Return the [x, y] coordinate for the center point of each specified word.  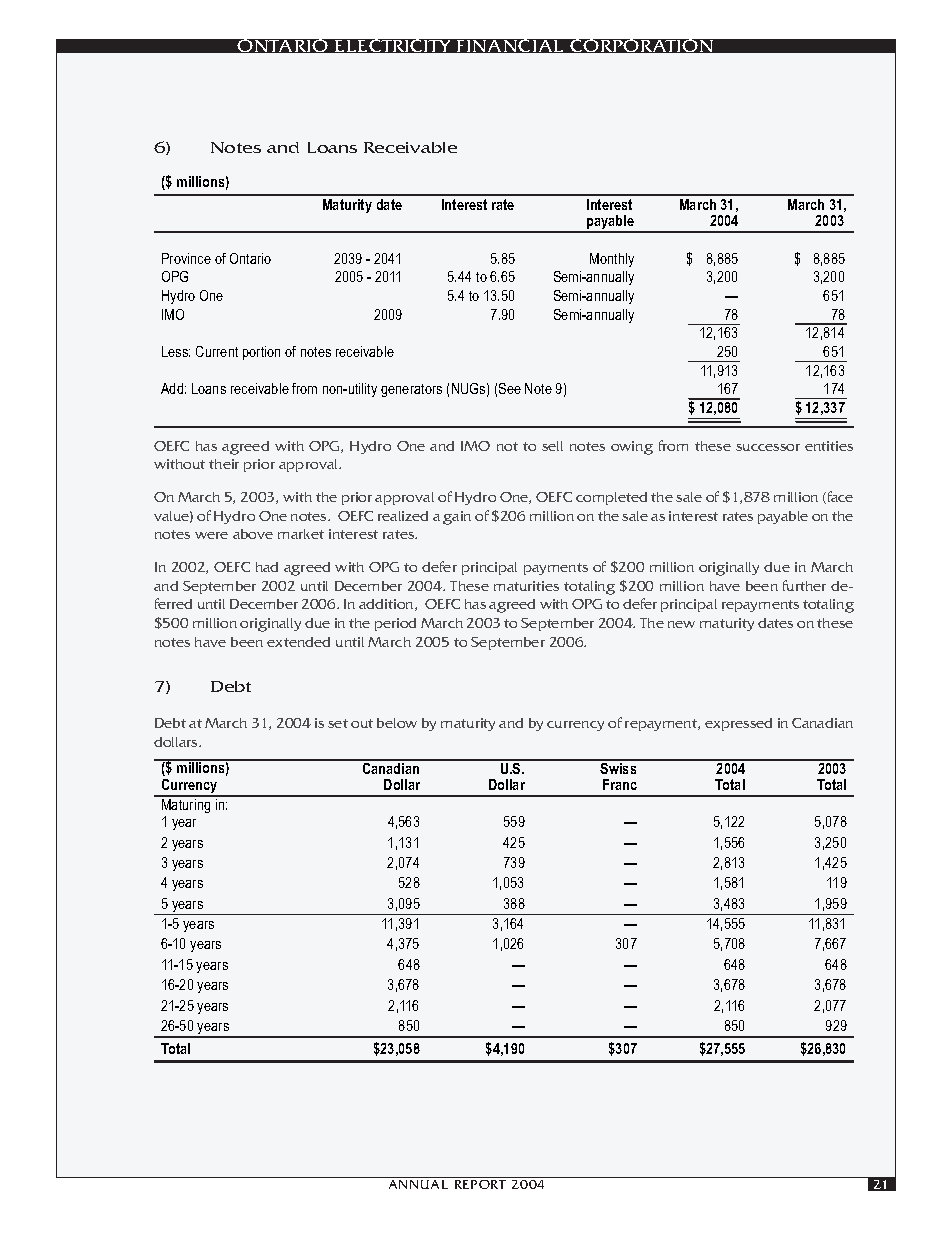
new [681, 624]
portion [261, 353]
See [510, 388]
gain [457, 518]
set [338, 723]
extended [298, 642]
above [253, 534]
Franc [620, 784]
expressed [738, 724]
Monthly [612, 260]
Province [186, 258]
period [395, 624]
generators [411, 390]
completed [611, 498]
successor [768, 447]
